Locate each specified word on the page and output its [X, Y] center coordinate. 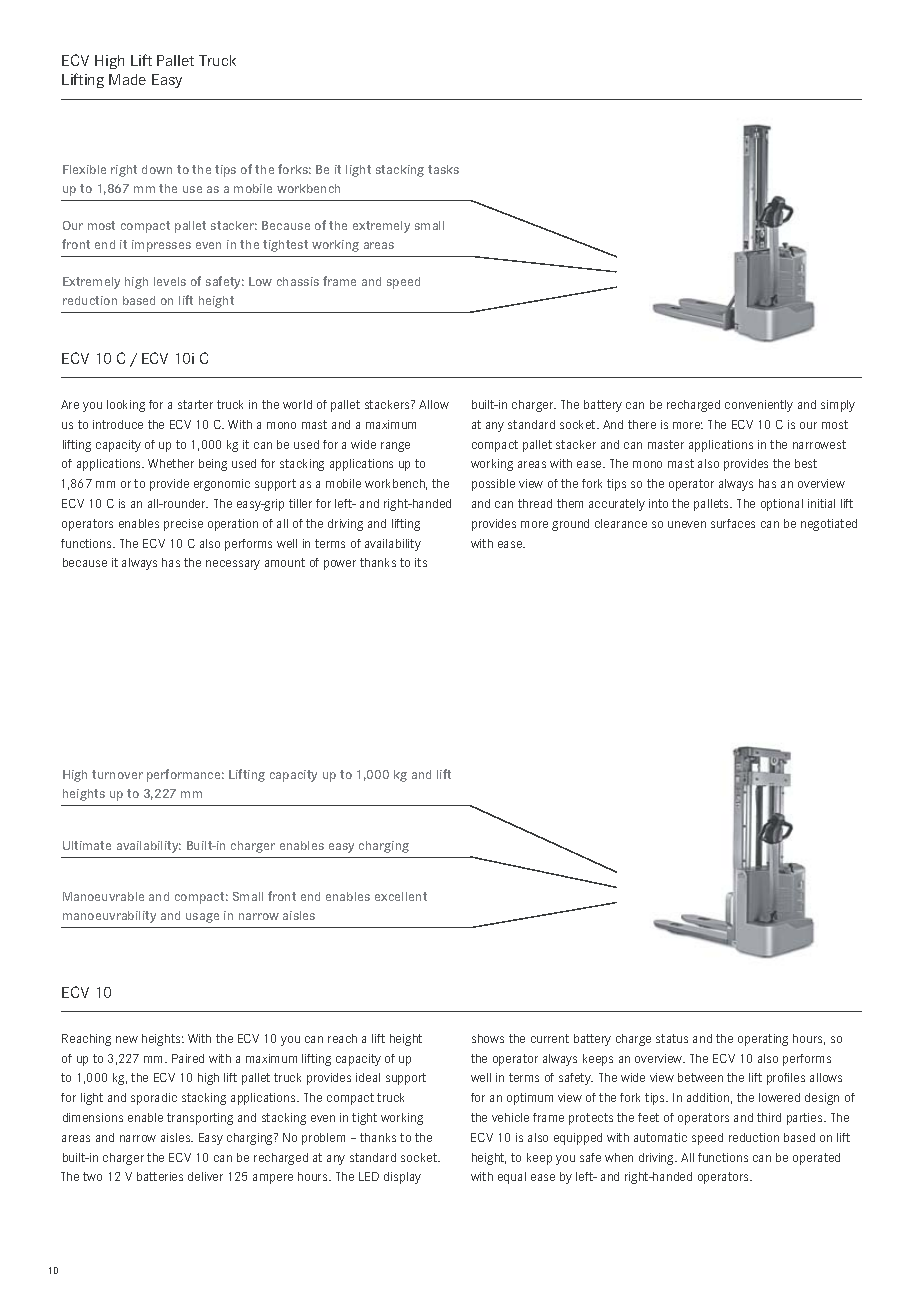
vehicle [510, 1117]
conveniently [759, 406]
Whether [171, 463]
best [806, 463]
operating [763, 1040]
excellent [401, 896]
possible [493, 485]
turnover [117, 774]
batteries [160, 1176]
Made [127, 79]
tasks [443, 169]
